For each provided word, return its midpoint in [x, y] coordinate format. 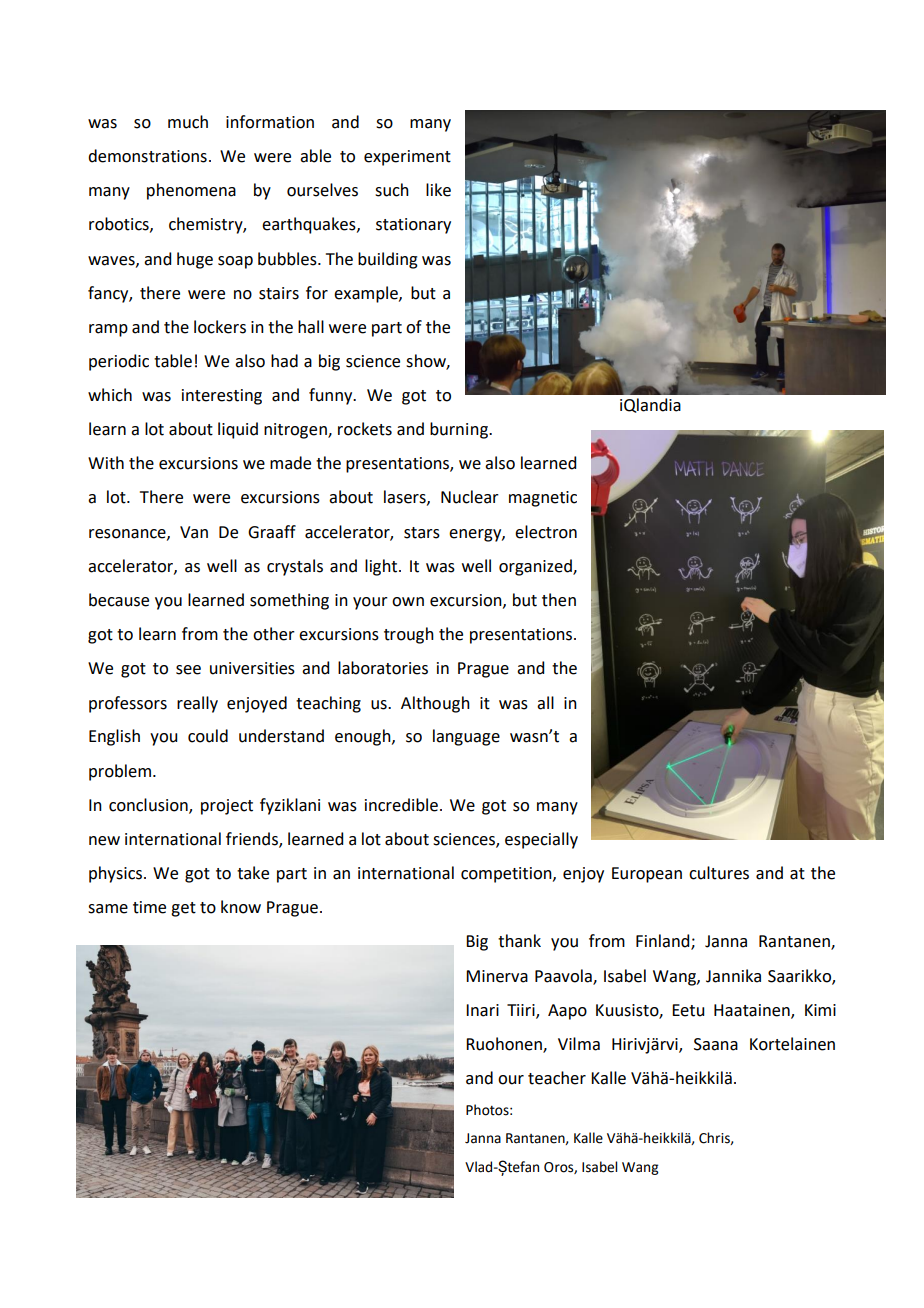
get [183, 909]
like [438, 190]
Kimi [820, 1010]
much [188, 122]
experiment [407, 158]
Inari [482, 1010]
